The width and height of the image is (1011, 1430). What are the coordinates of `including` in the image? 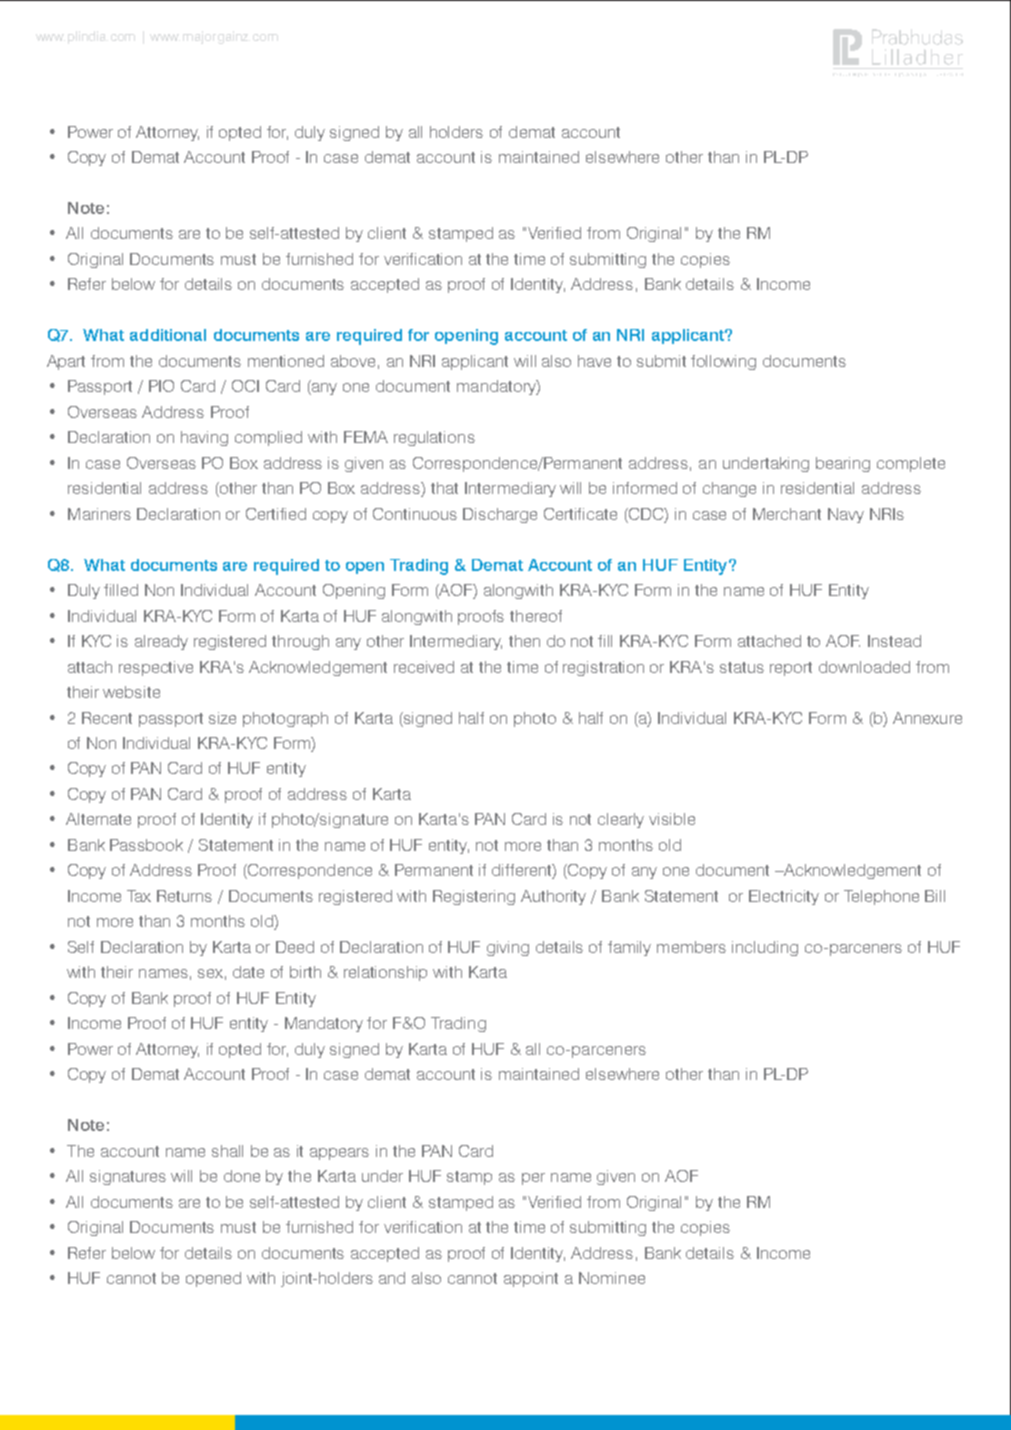 It's located at (765, 948).
